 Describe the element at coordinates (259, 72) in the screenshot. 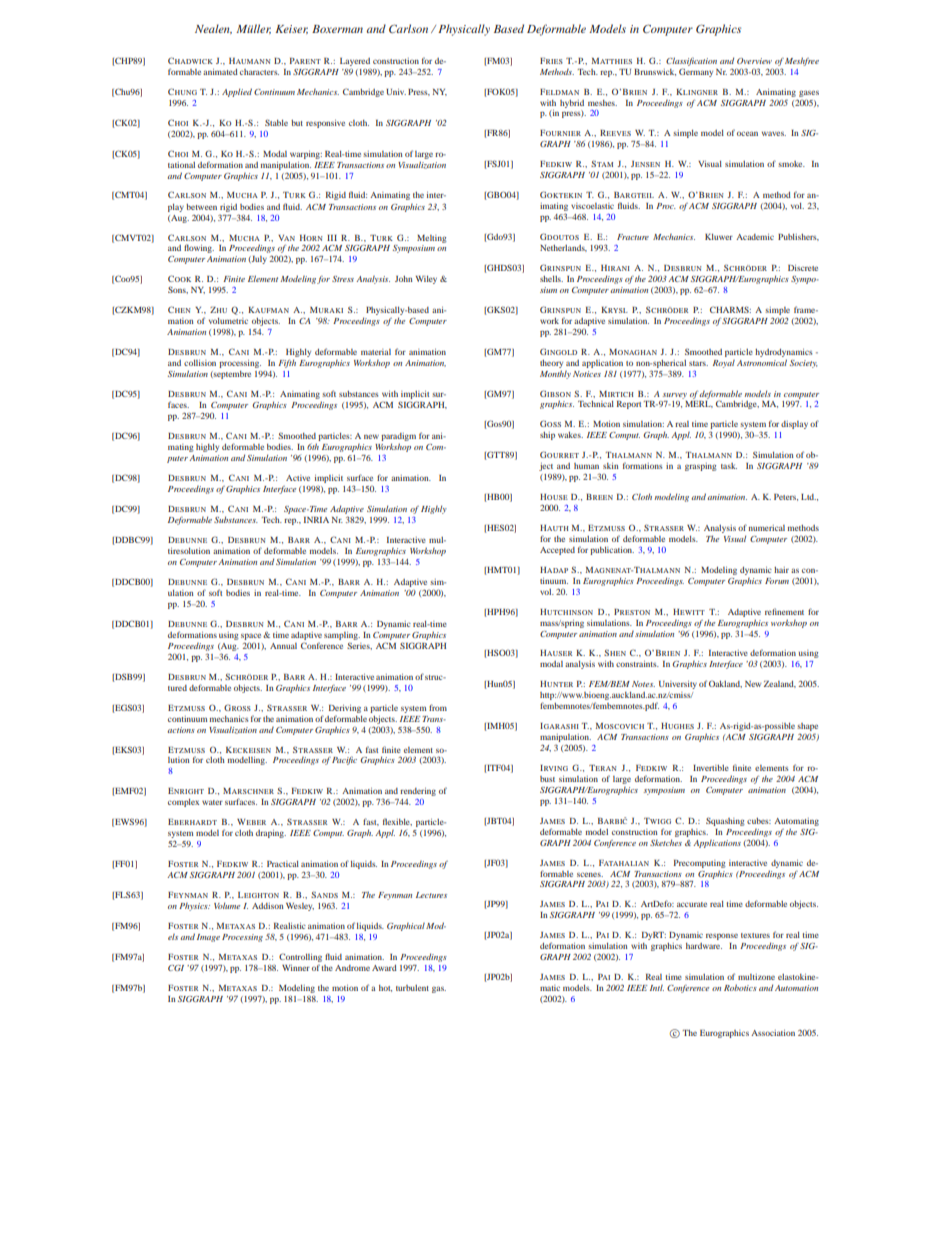

I see `characters` at that location.
